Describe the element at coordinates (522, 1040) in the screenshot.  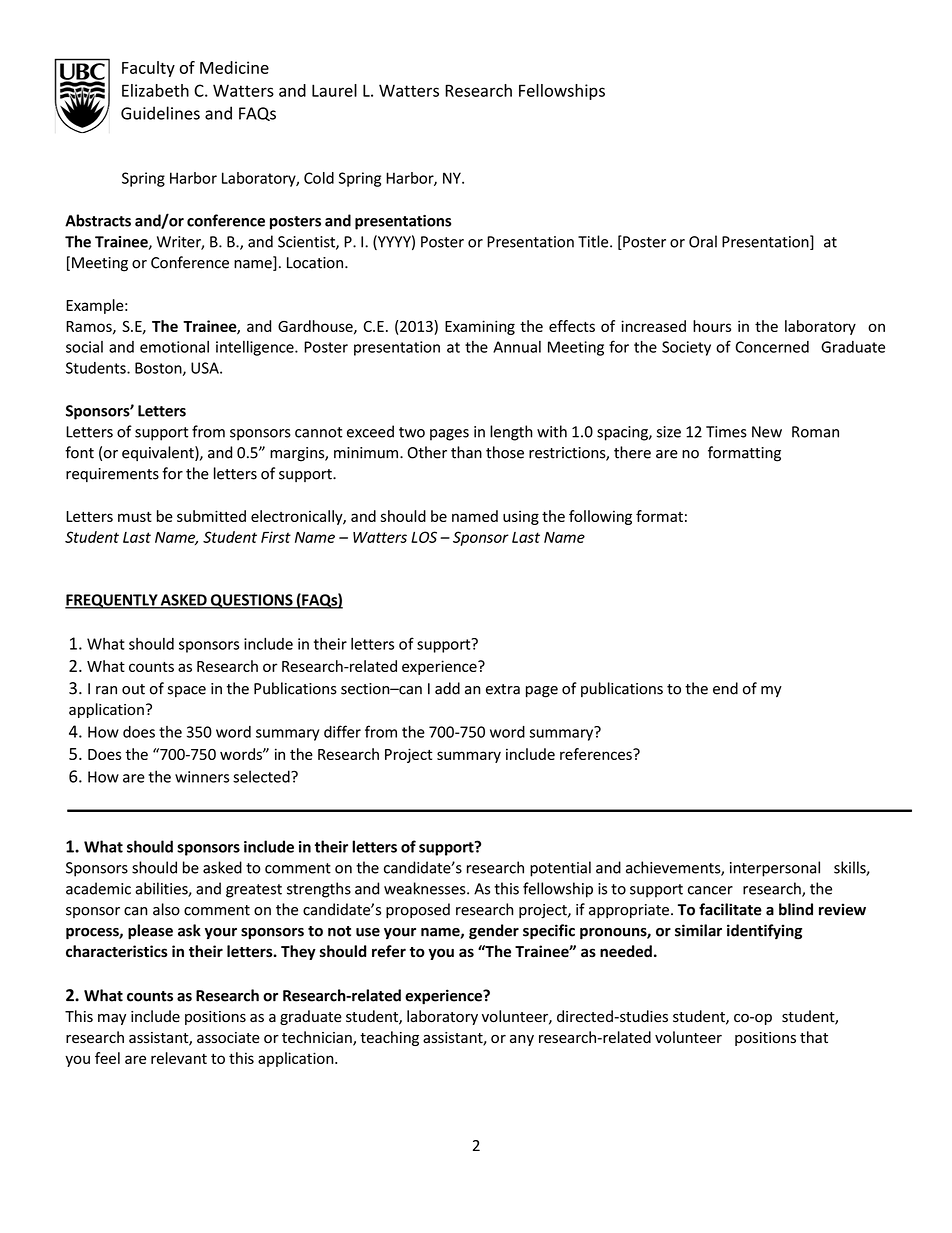
I see `any` at that location.
